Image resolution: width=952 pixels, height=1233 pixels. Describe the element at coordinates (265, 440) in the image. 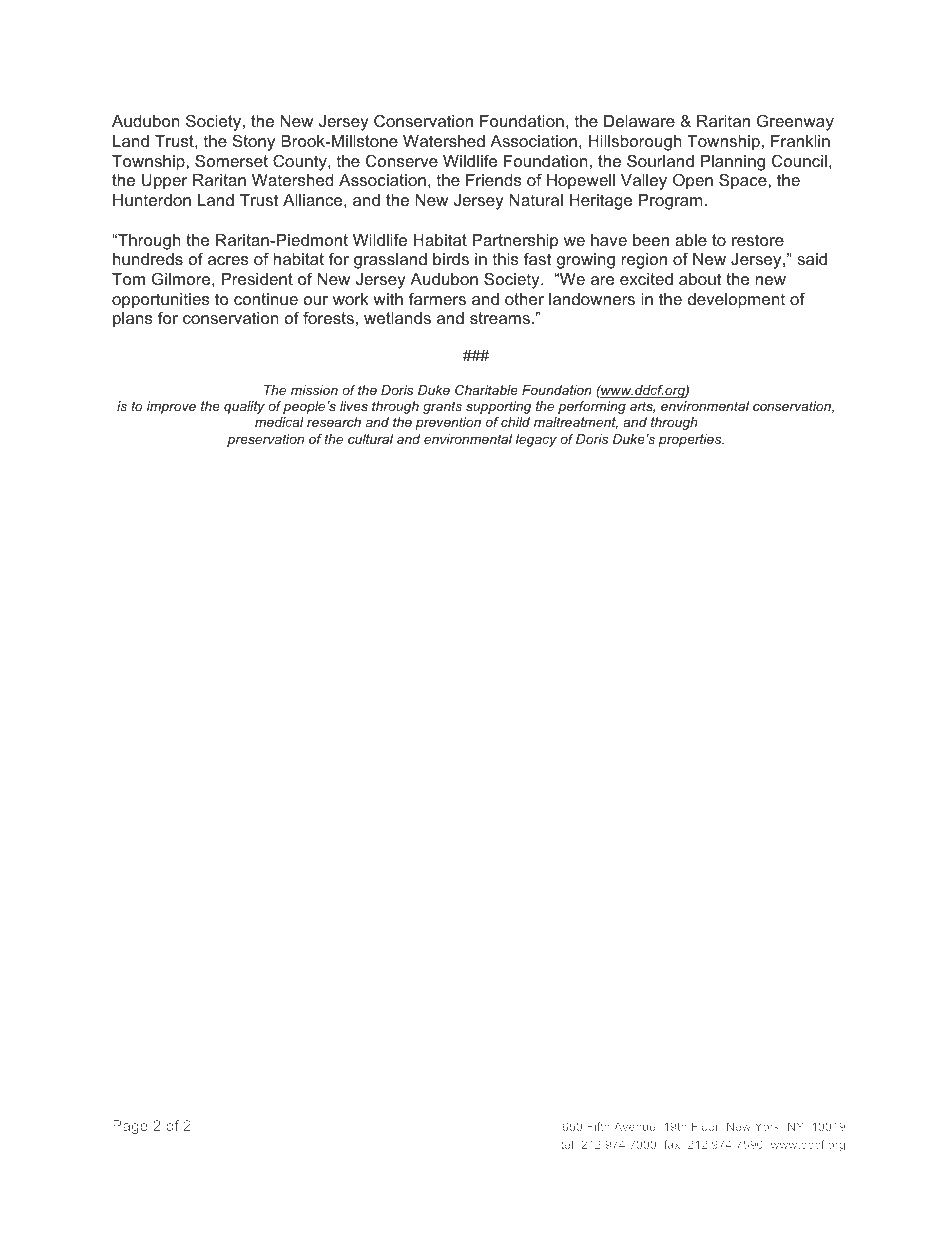

I see `preservation` at that location.
